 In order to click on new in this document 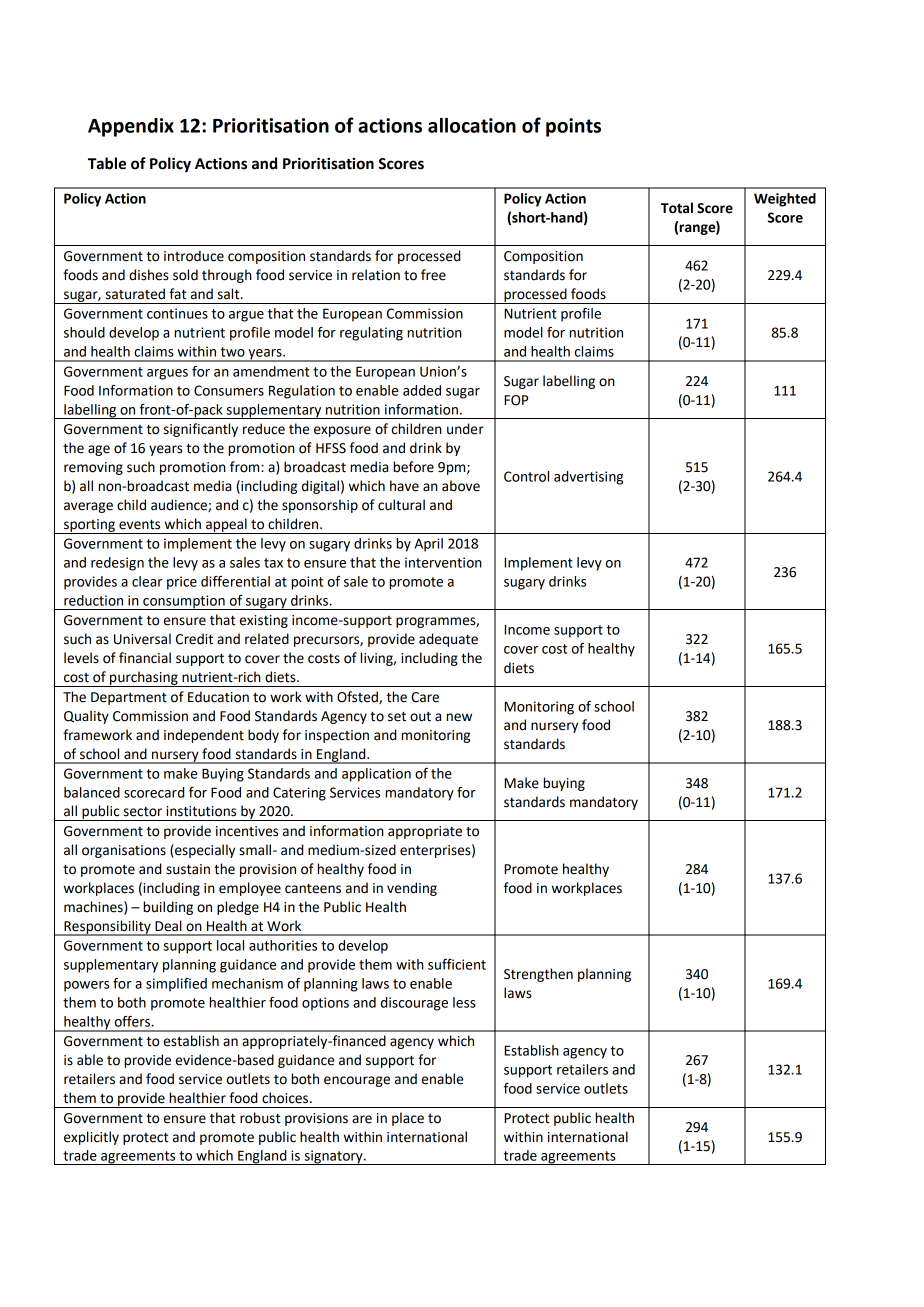, I will do `click(459, 717)`.
